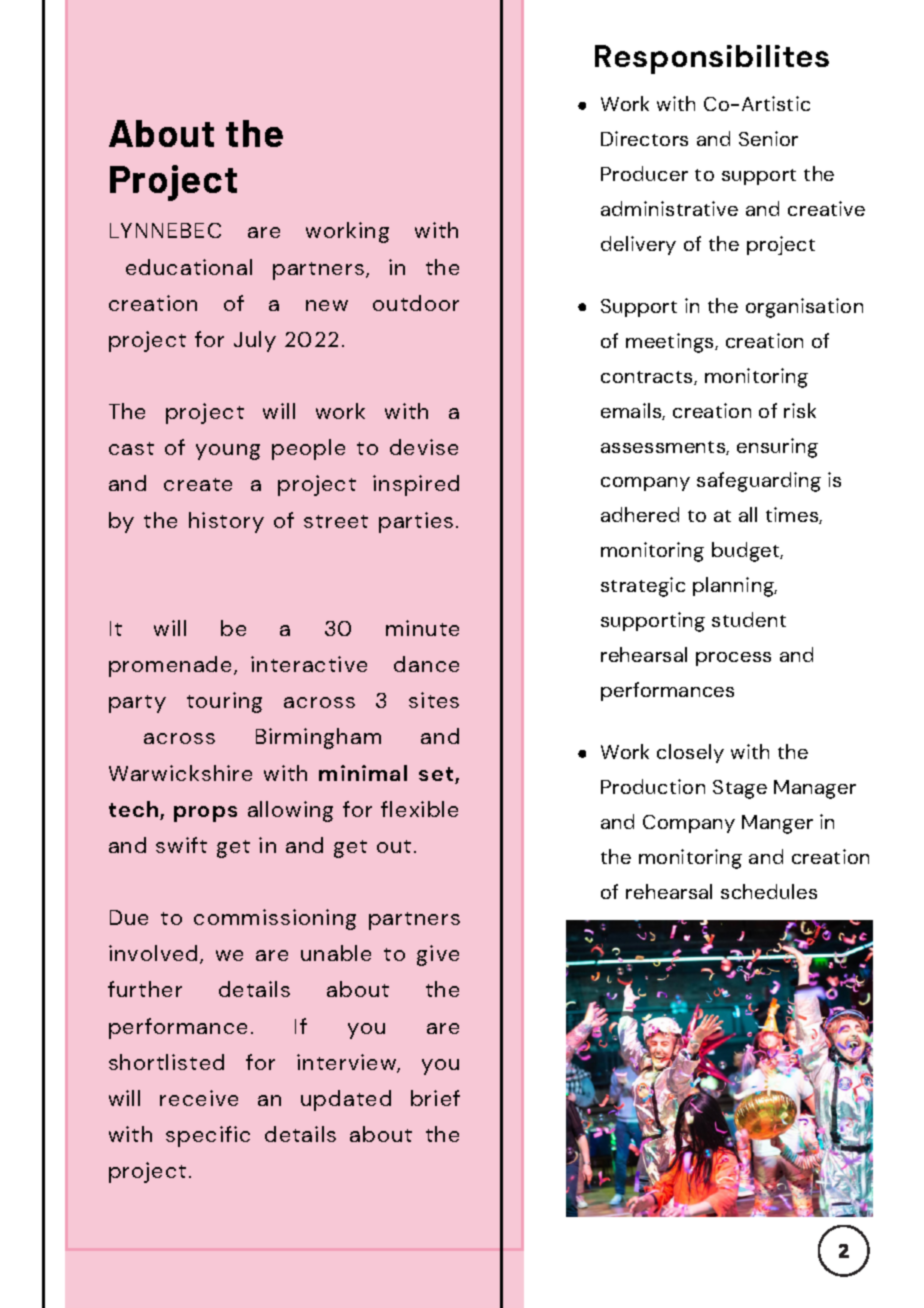 The width and height of the image is (924, 1308). What do you see at coordinates (769, 891) in the image?
I see `schedules` at bounding box center [769, 891].
